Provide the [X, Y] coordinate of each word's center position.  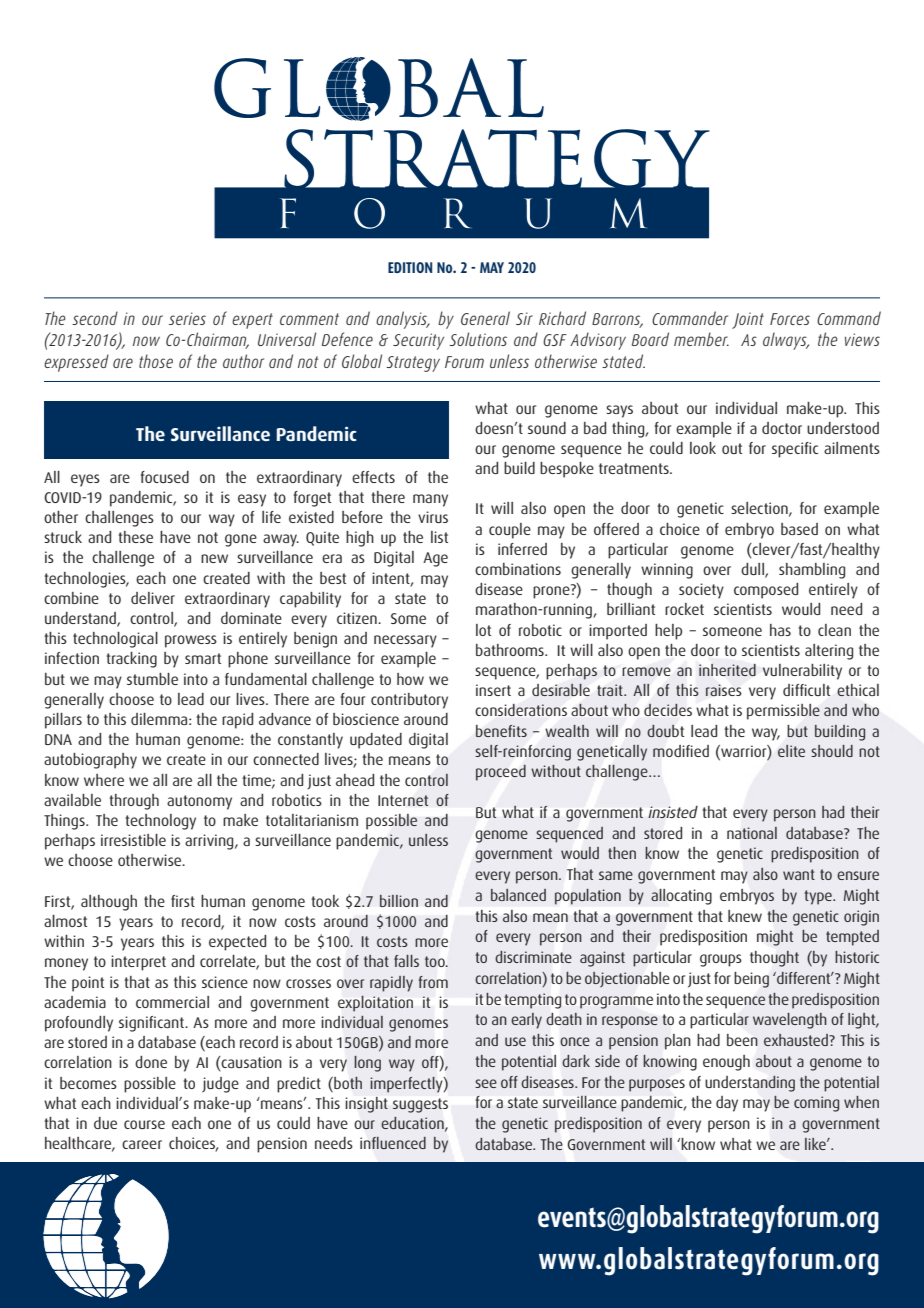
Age [435, 559]
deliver [153, 598]
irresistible [133, 840]
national [752, 833]
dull [753, 570]
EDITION [410, 267]
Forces [790, 319]
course [144, 1124]
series [187, 318]
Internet [403, 800]
